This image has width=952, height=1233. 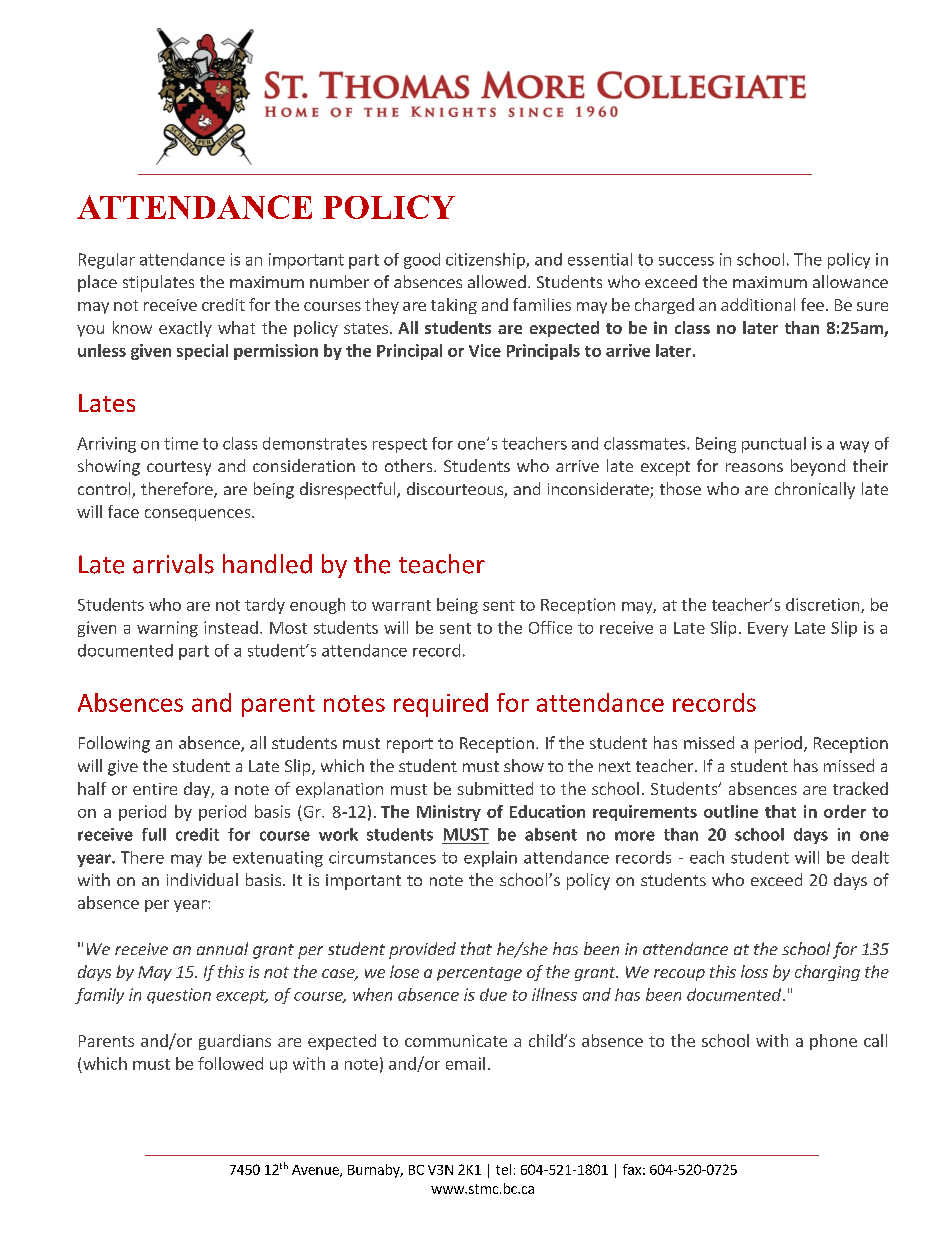 I want to click on additional, so click(x=758, y=304).
